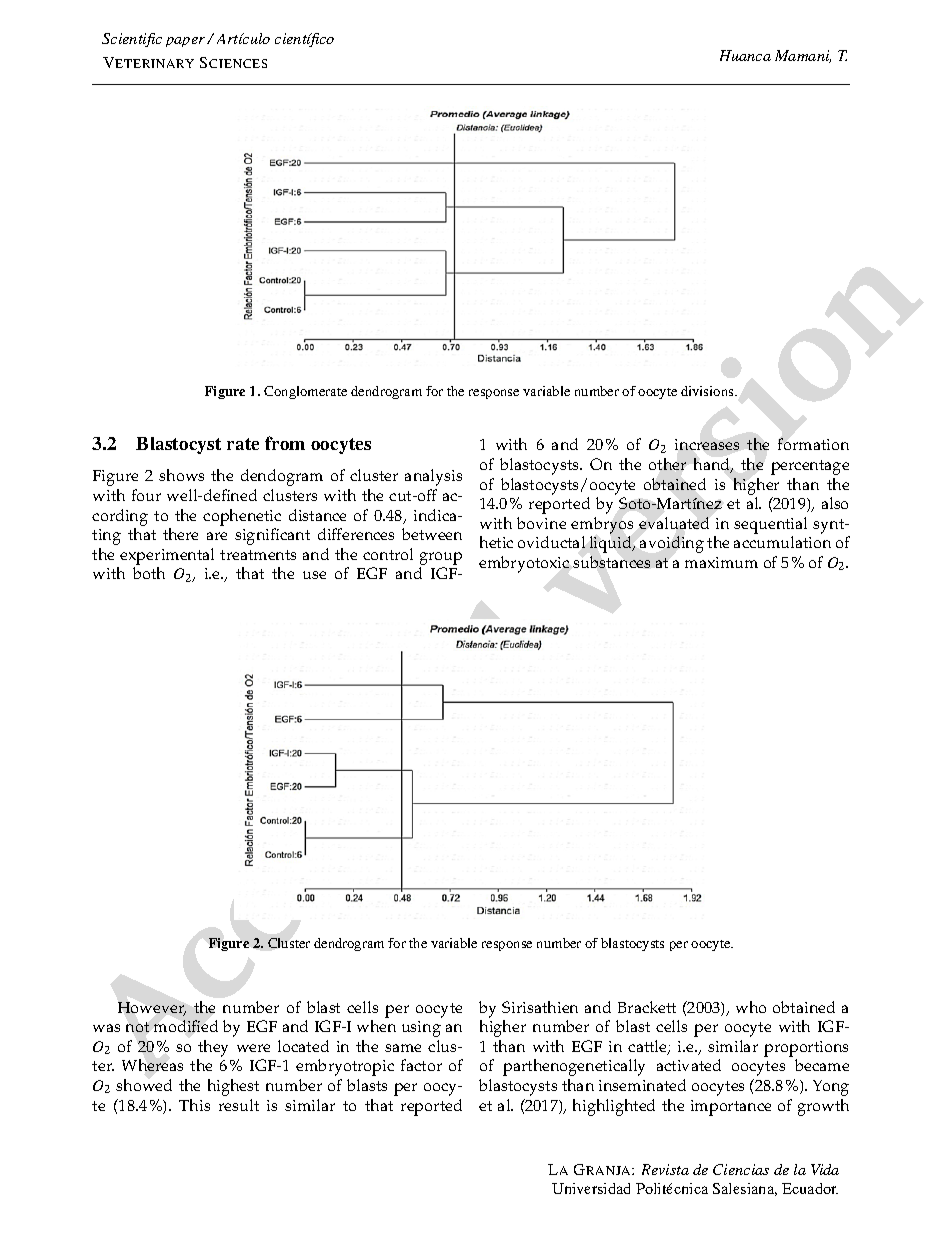  I want to click on divisions, so click(708, 391).
